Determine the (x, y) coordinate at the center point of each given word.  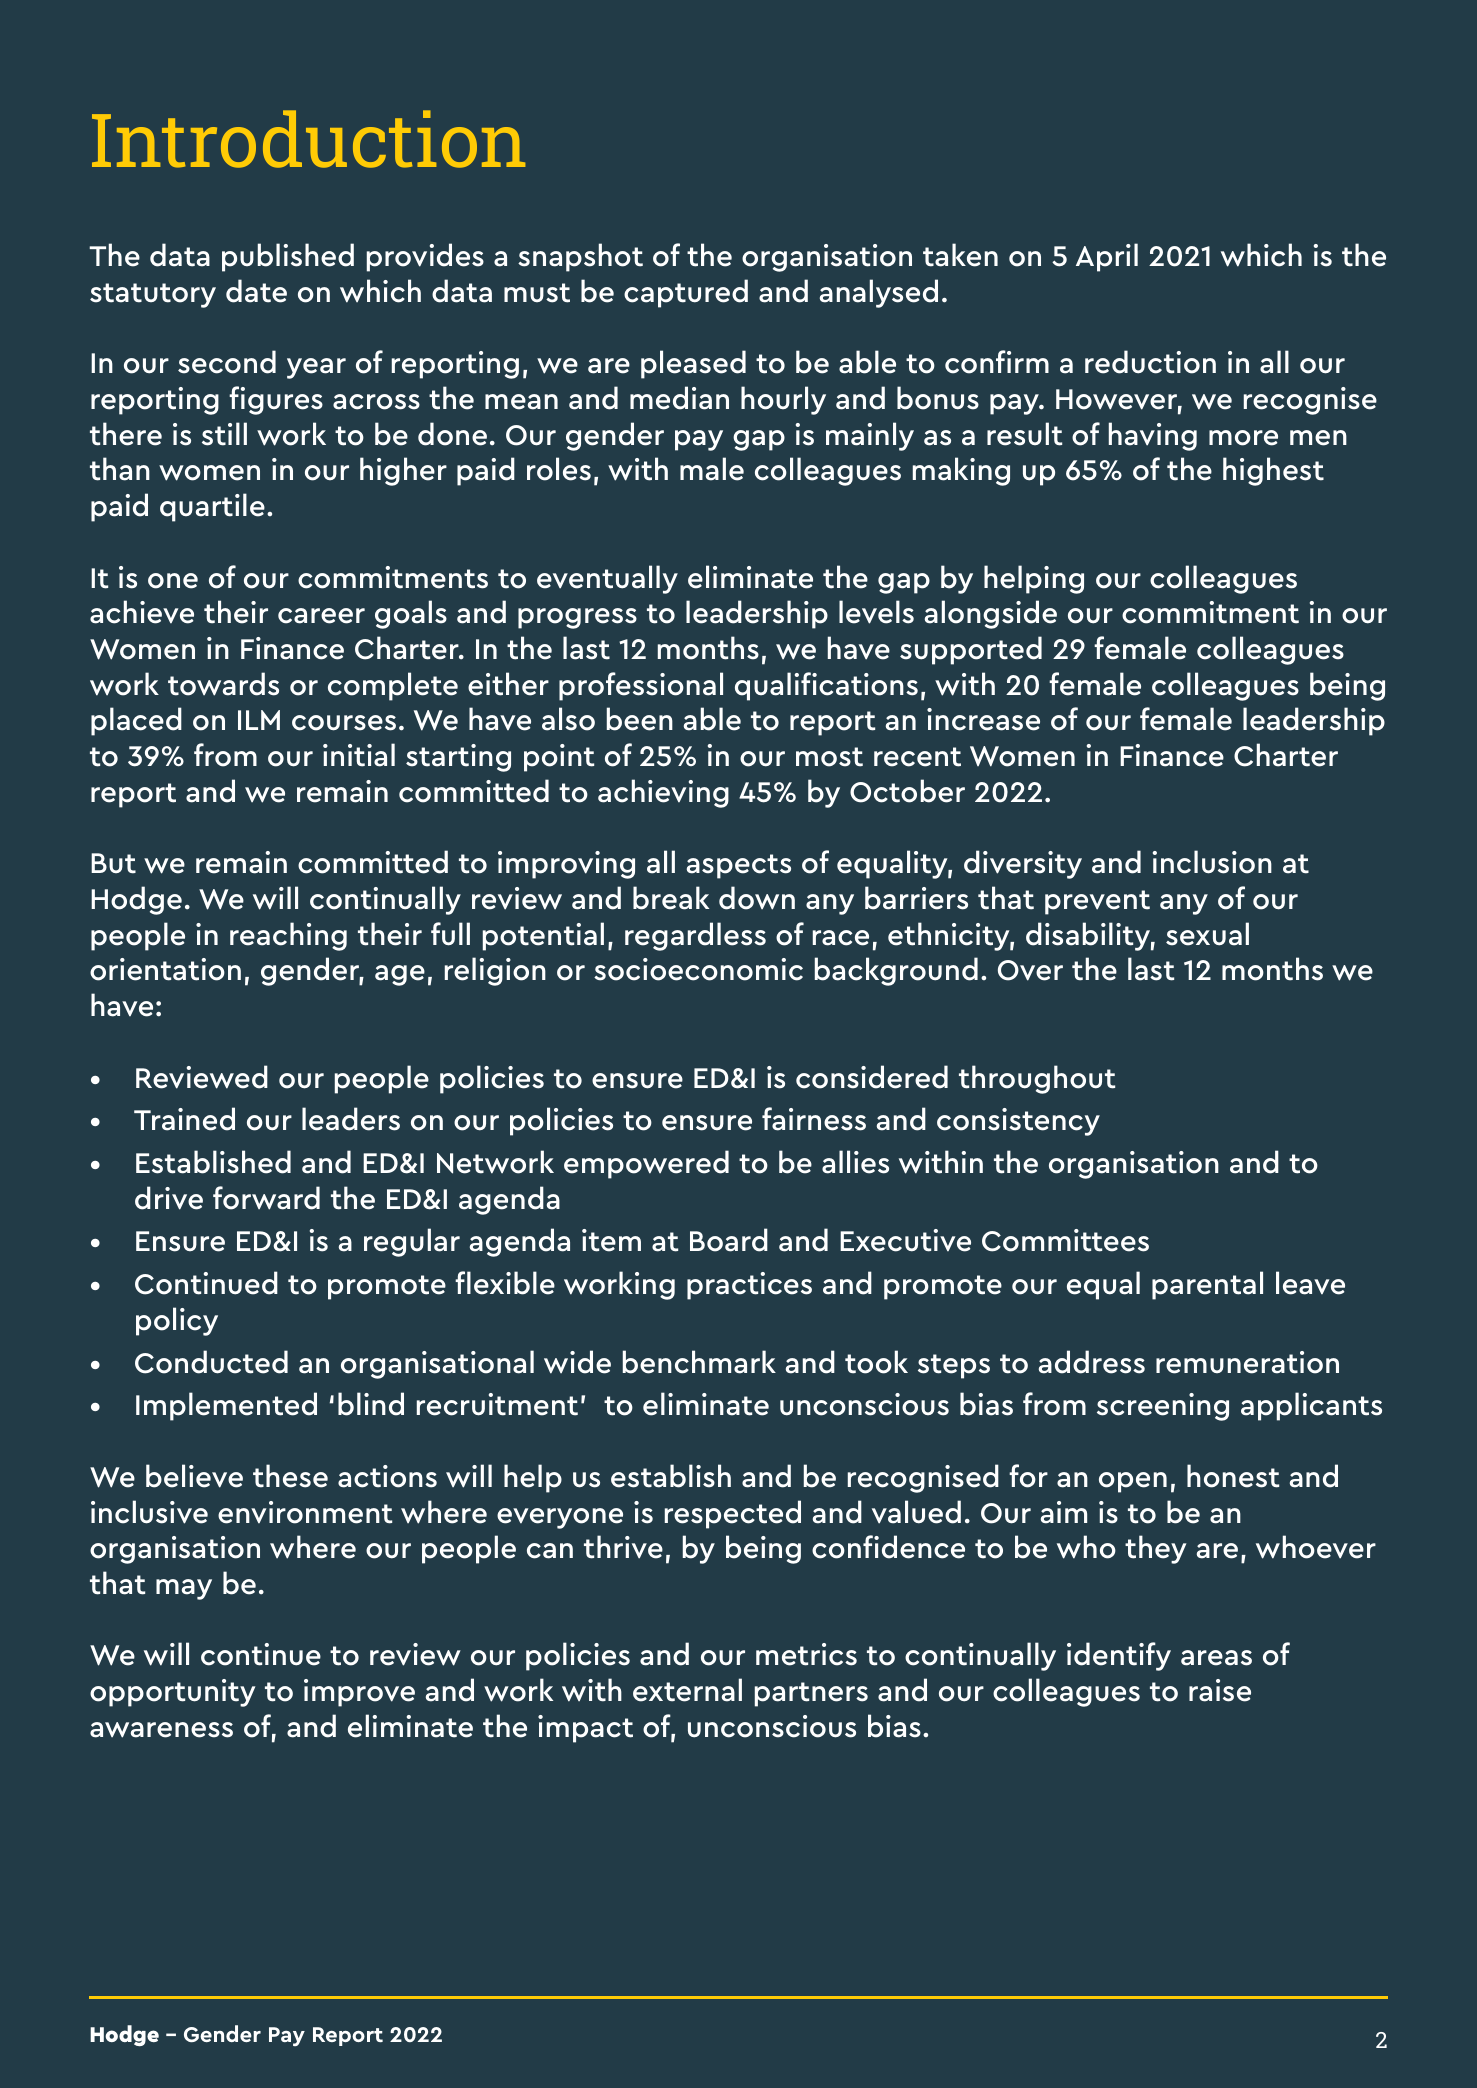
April (1107, 257)
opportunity (173, 1693)
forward (266, 1198)
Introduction (308, 139)
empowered (646, 1164)
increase (983, 719)
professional (641, 686)
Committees (1065, 1240)
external (687, 1690)
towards (223, 684)
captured (686, 293)
